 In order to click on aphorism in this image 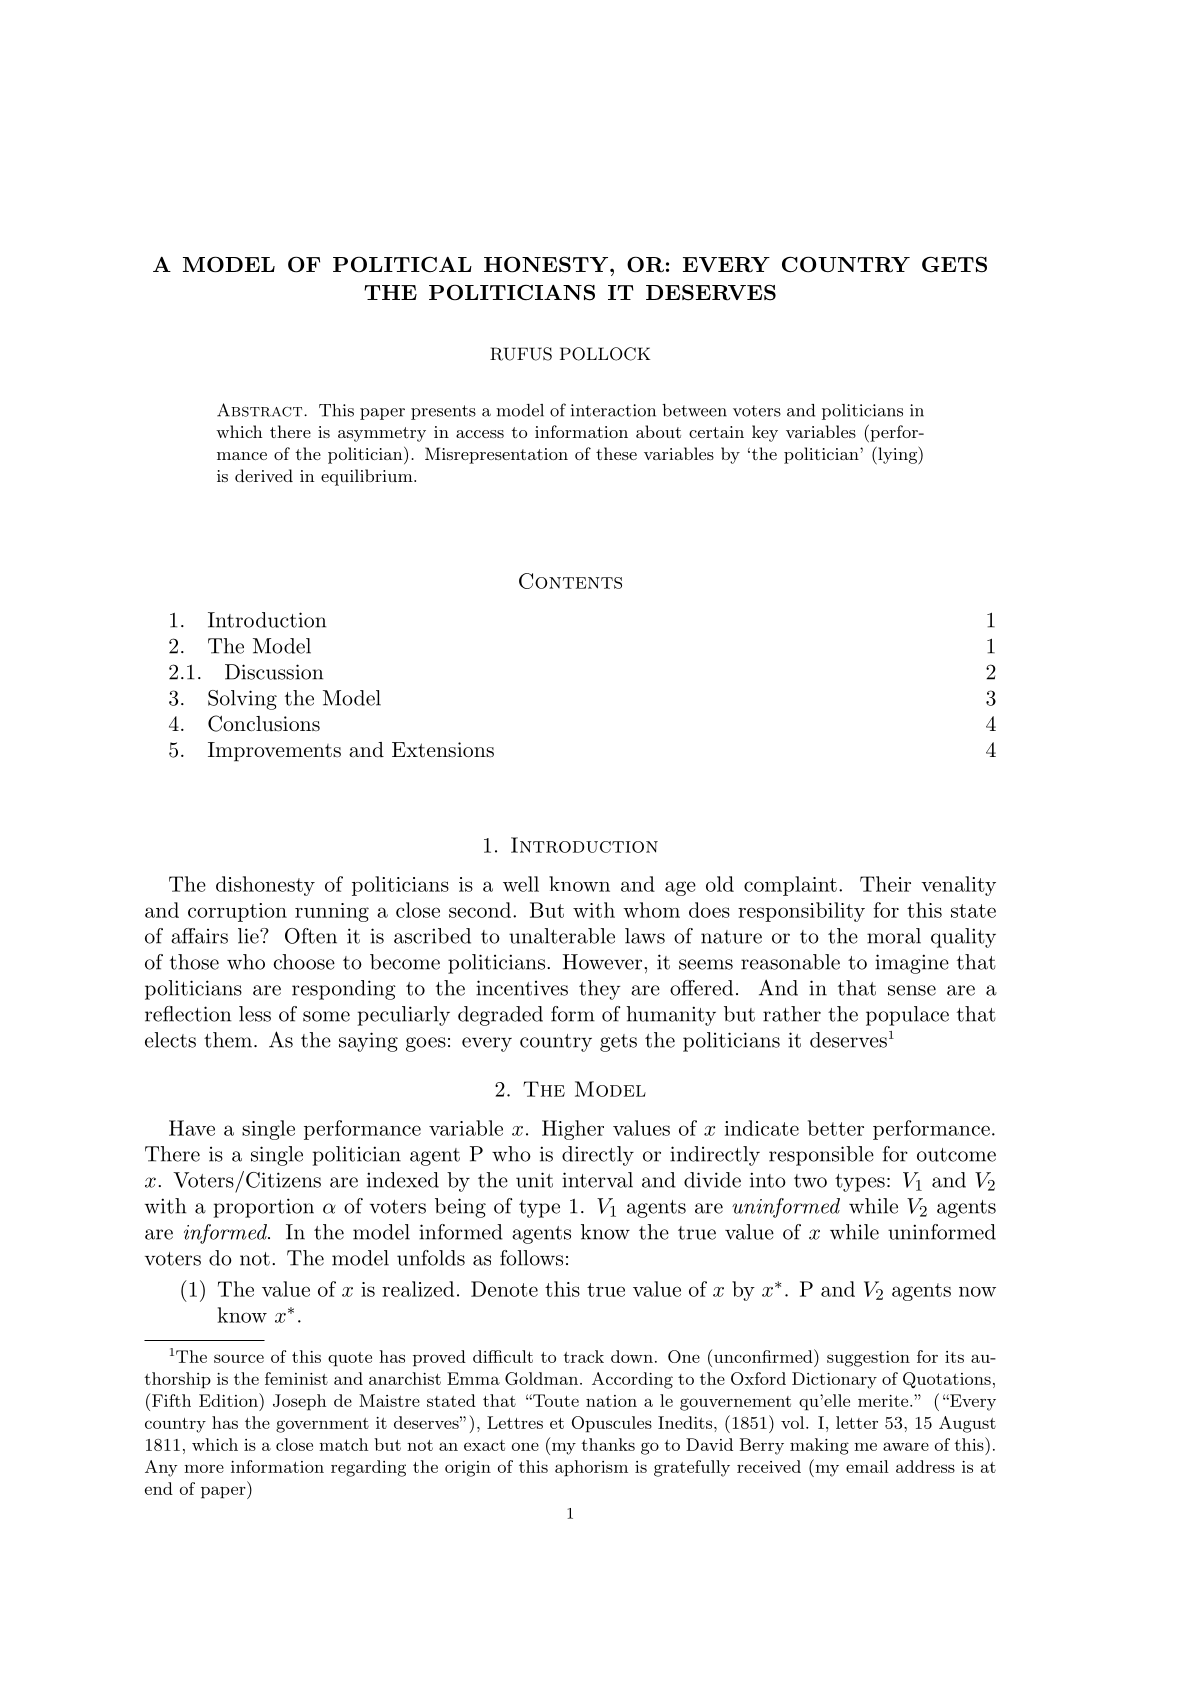, I will do `click(591, 1468)`.
